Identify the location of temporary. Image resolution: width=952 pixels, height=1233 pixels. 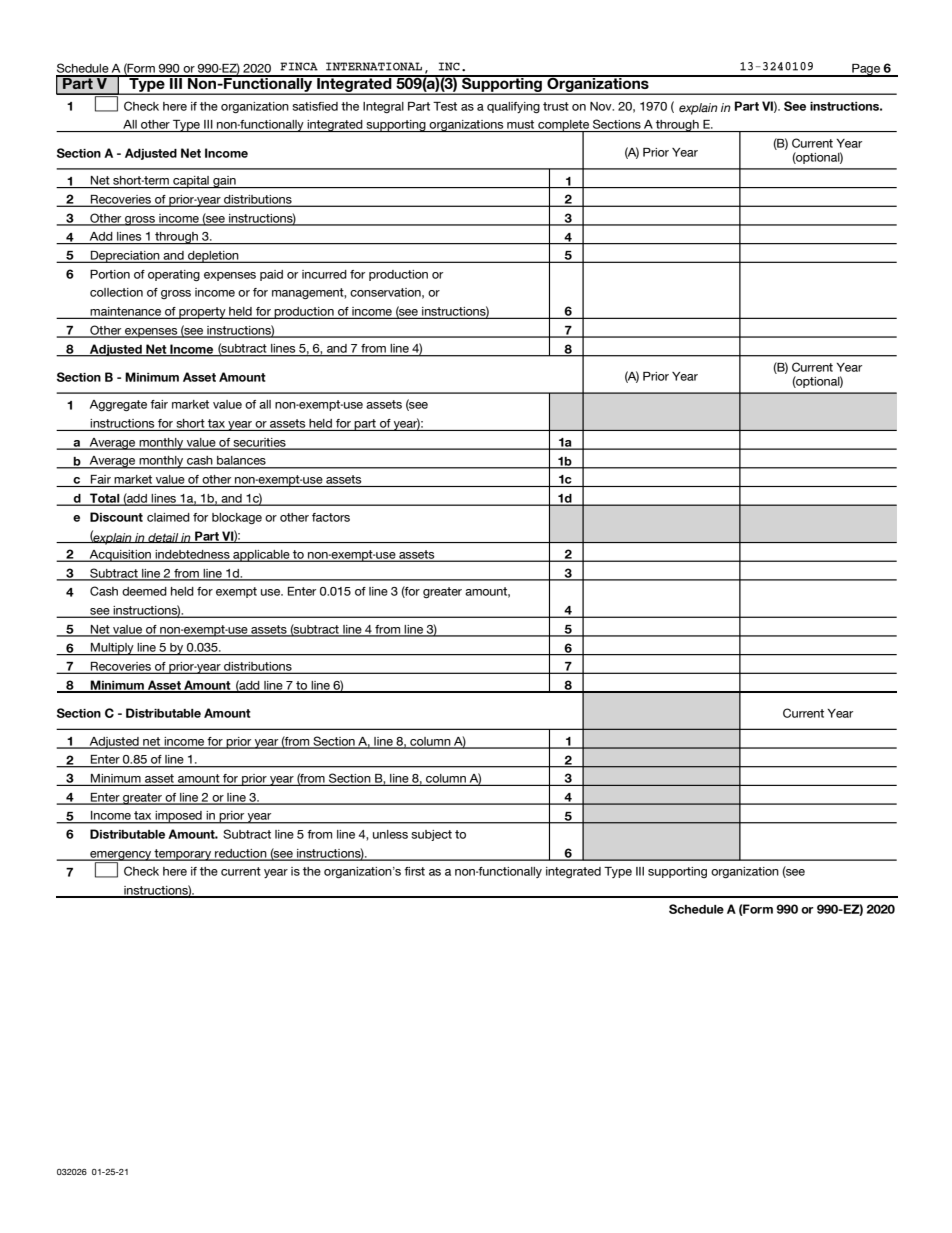
(183, 855).
